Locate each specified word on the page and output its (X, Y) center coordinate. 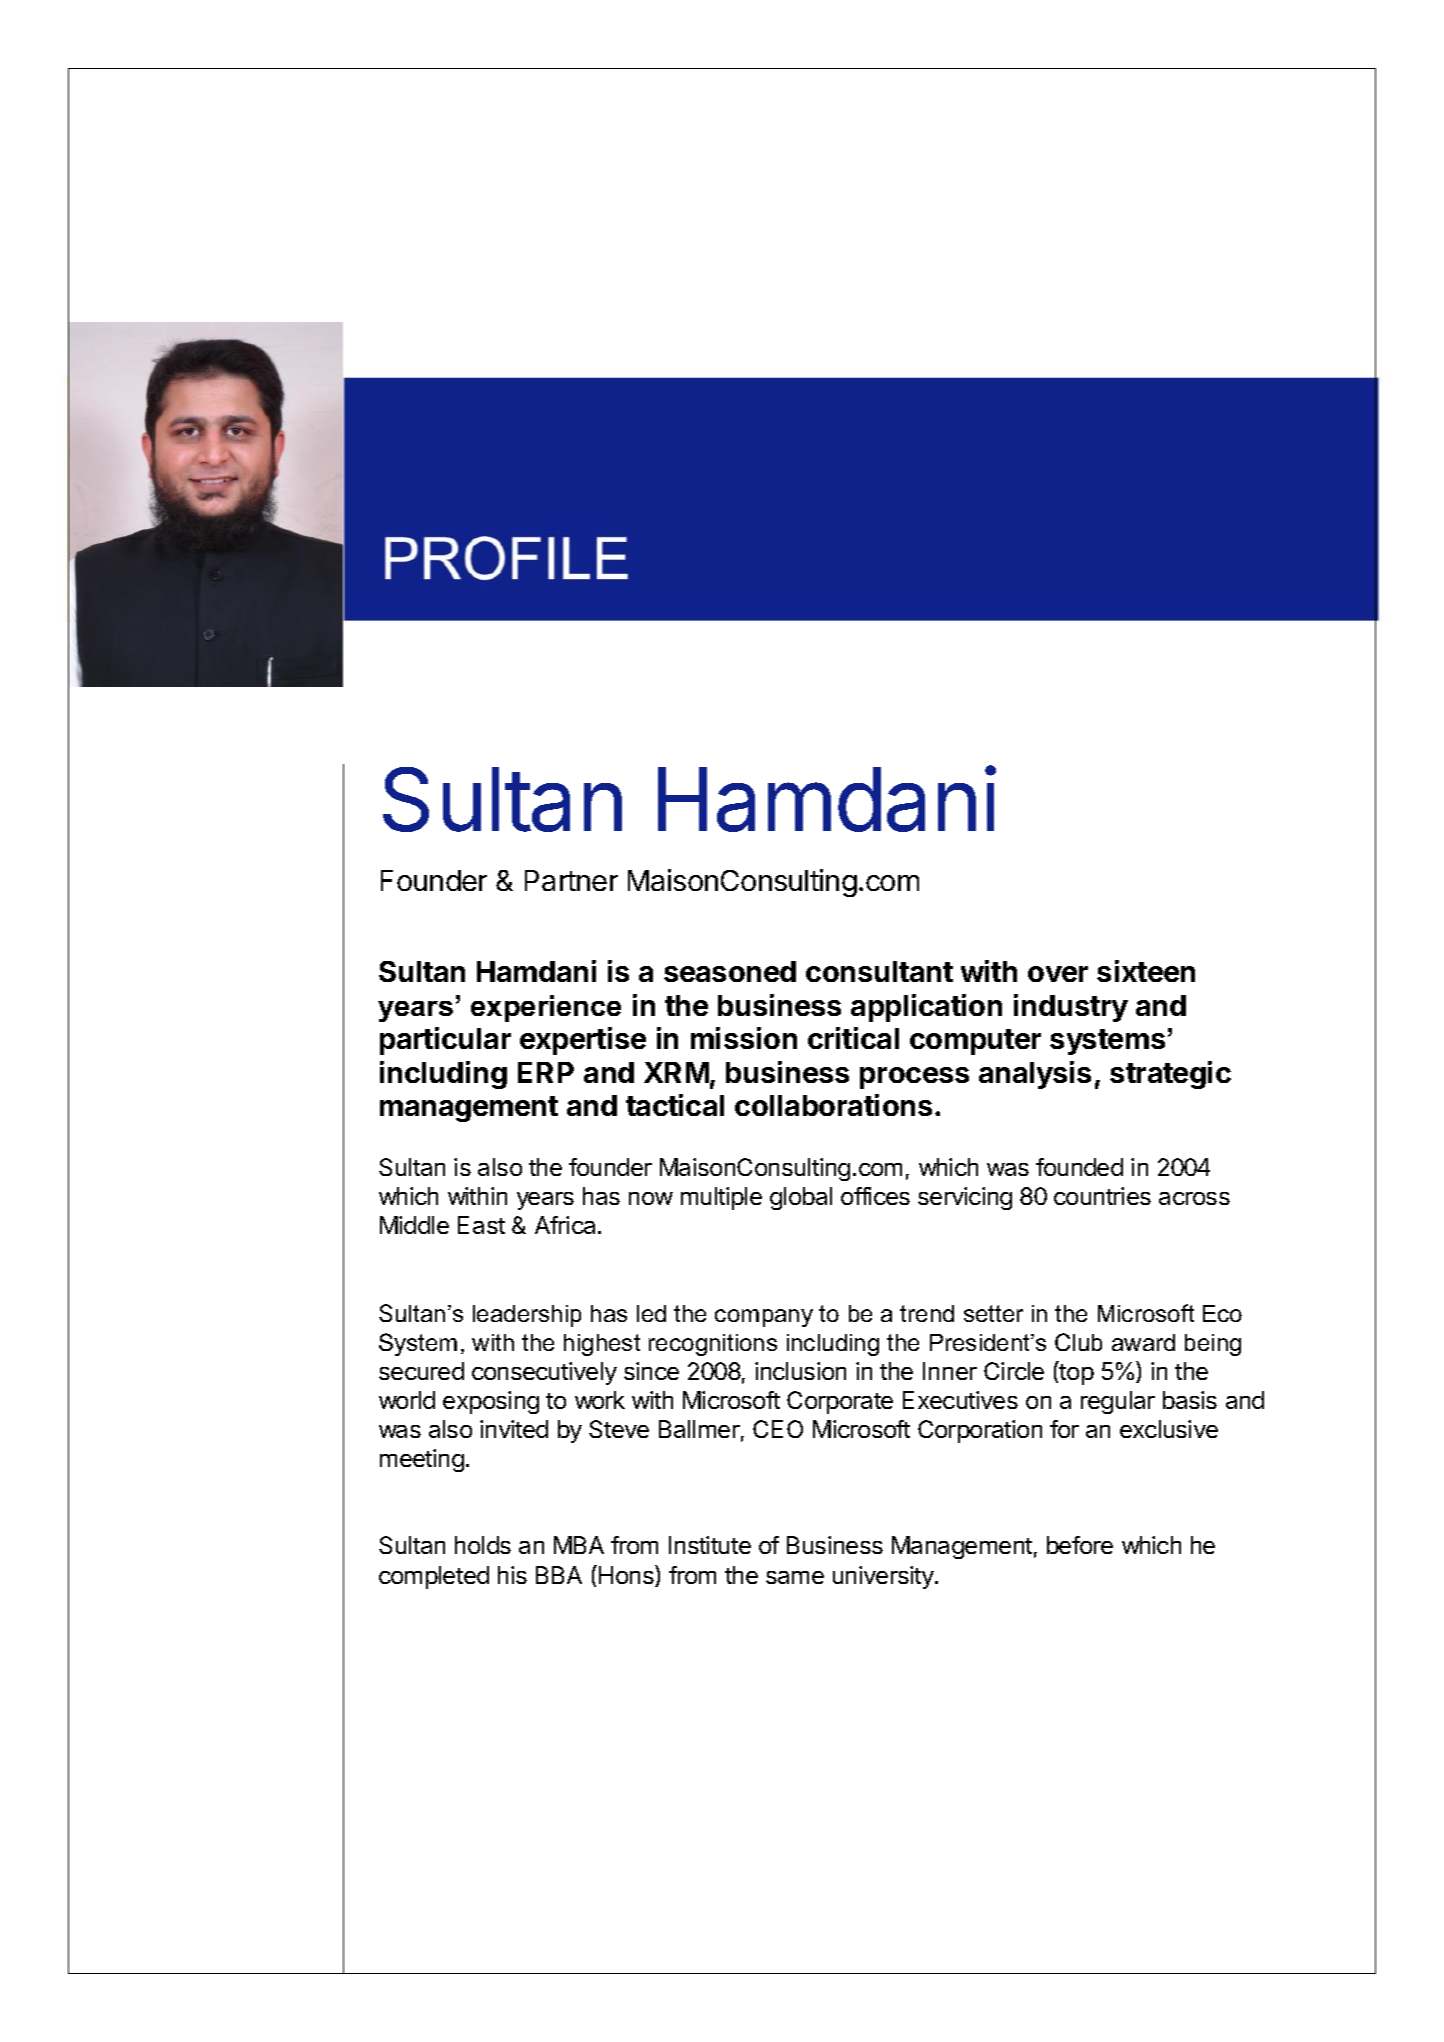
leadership (527, 1316)
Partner (571, 880)
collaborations (833, 1105)
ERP (546, 1072)
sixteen (1146, 971)
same (795, 1577)
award (1143, 1342)
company (764, 1318)
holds (483, 1545)
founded (1079, 1167)
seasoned (730, 971)
